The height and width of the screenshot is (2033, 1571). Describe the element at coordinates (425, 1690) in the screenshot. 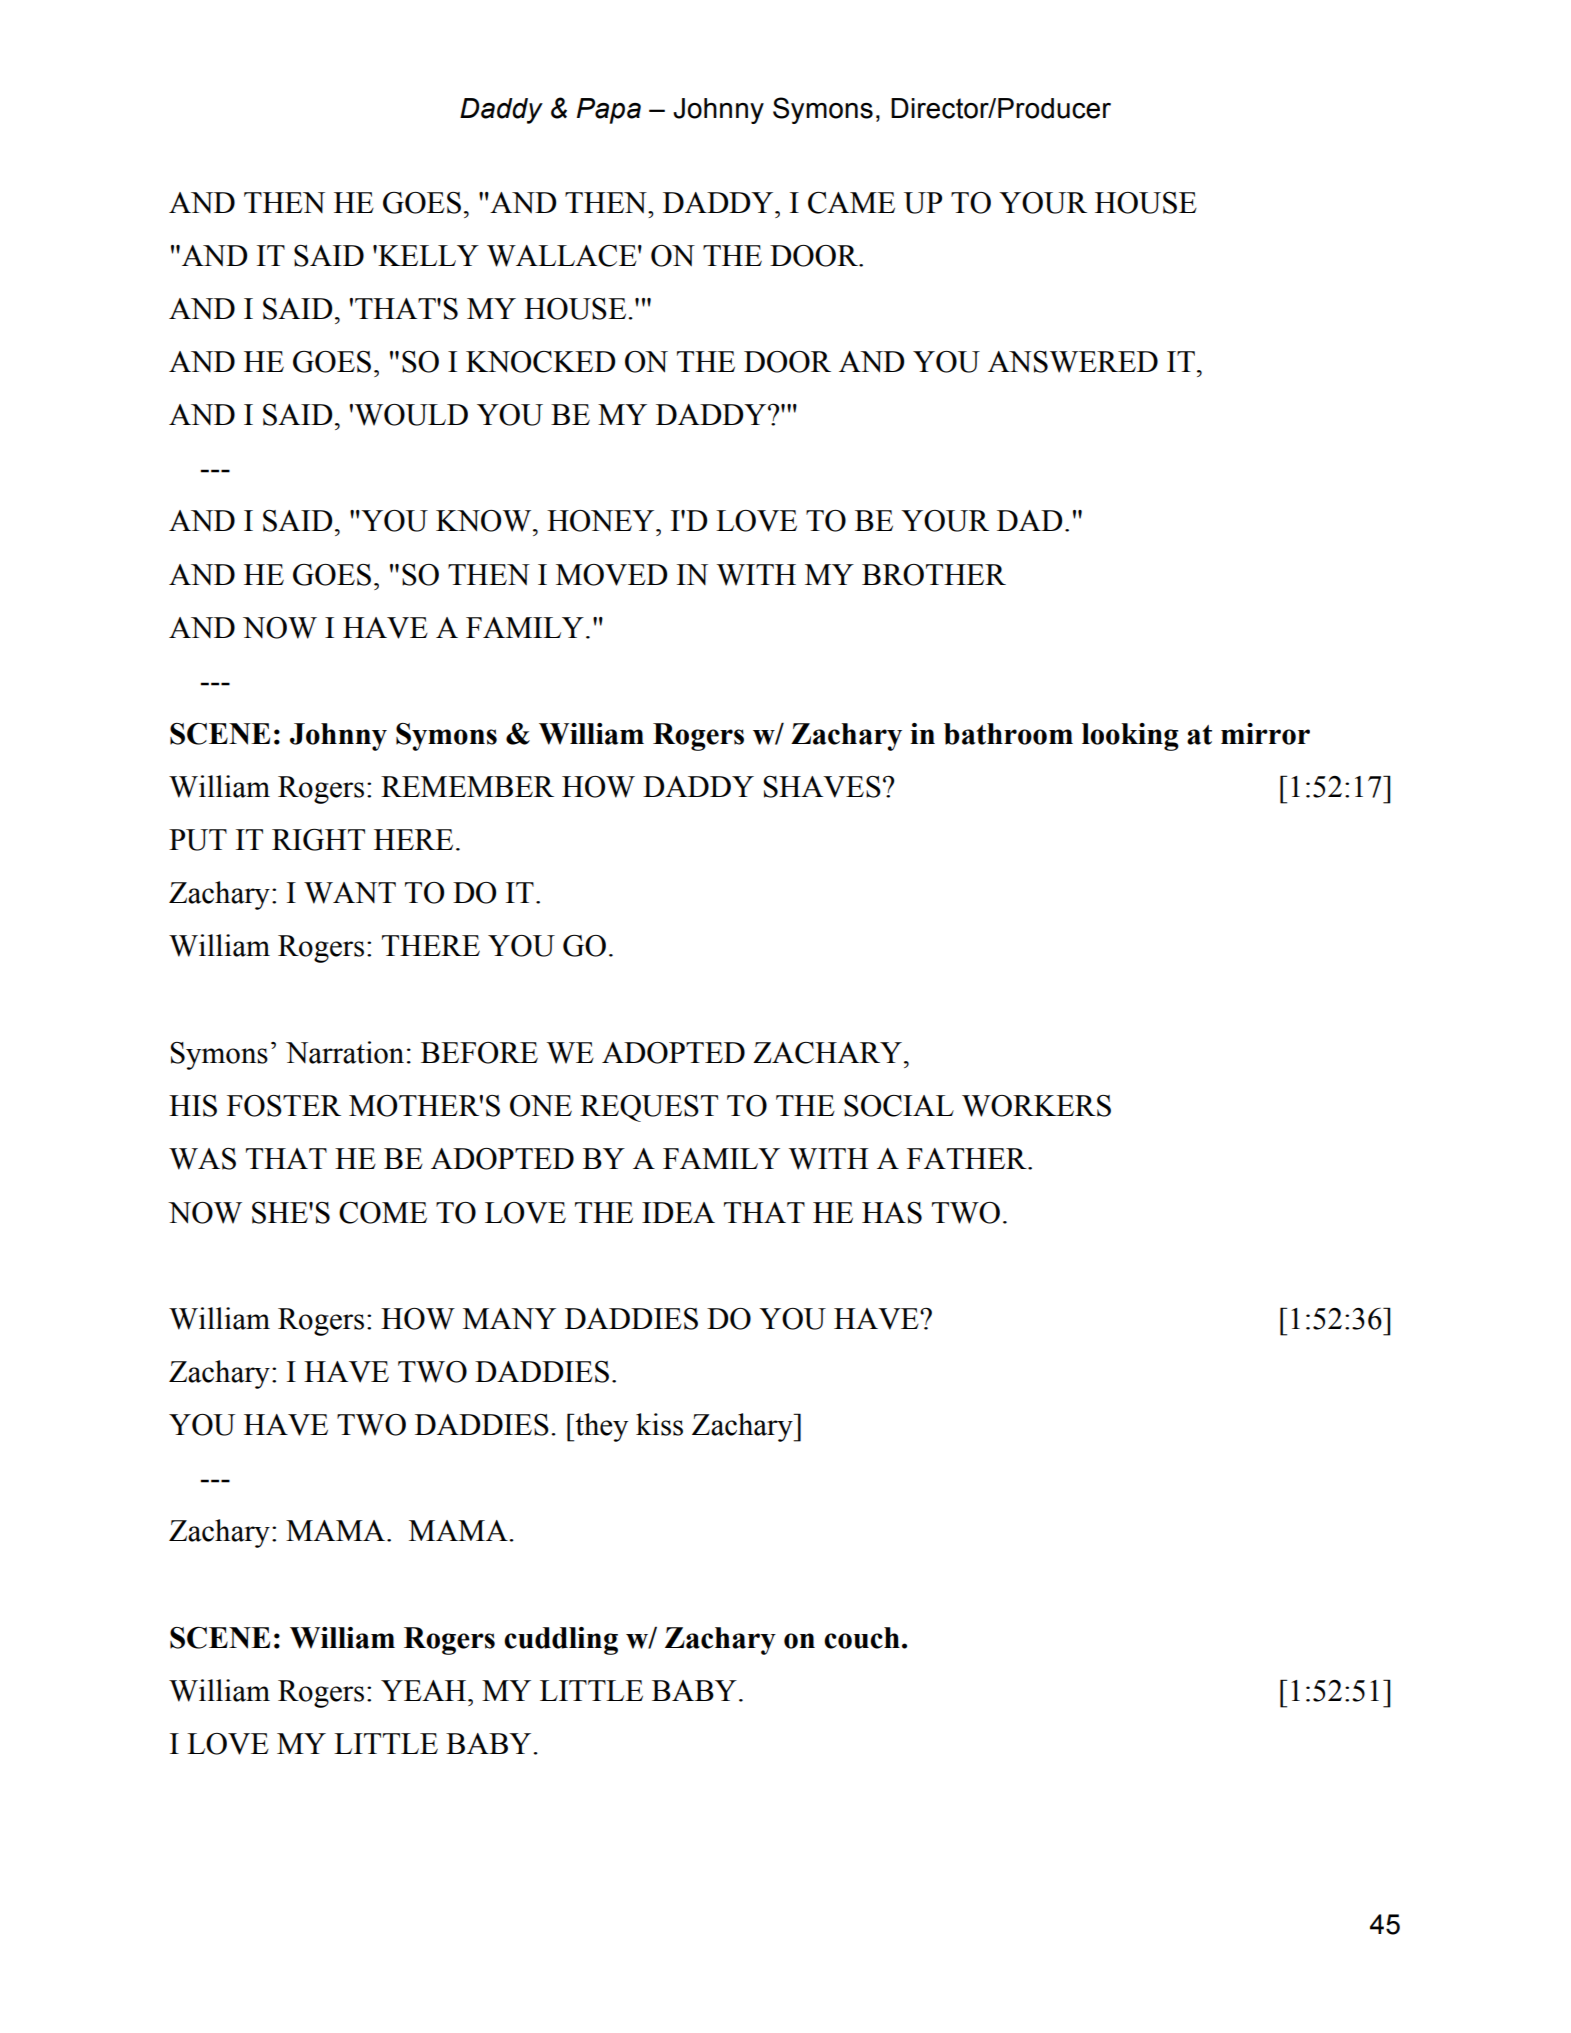

I see `YEAH` at that location.
